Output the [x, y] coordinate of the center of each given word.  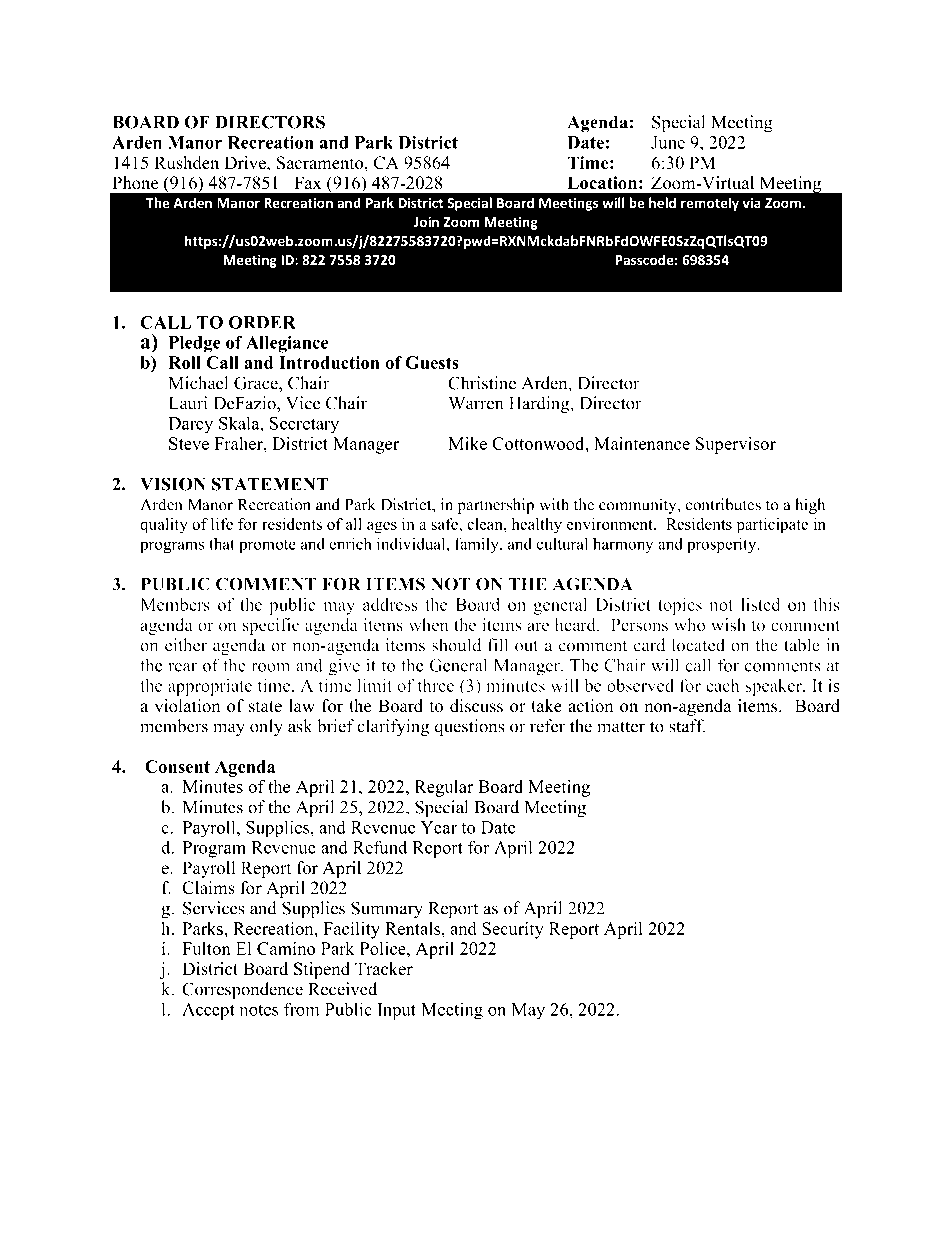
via [751, 202]
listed [760, 604]
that [222, 543]
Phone [135, 183]
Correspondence [242, 990]
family [478, 545]
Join [426, 221]
